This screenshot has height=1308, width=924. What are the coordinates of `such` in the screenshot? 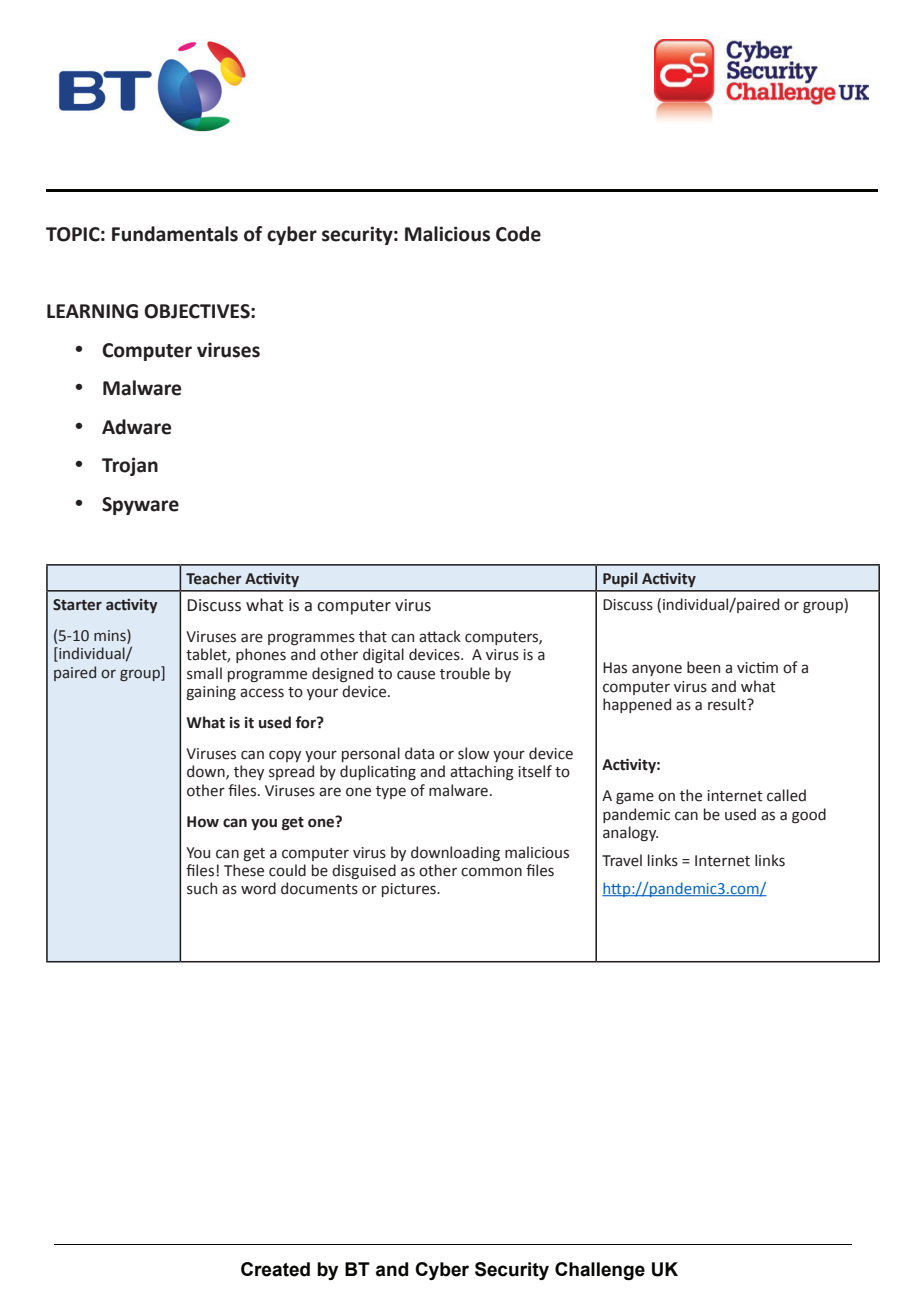 It's located at (202, 888).
